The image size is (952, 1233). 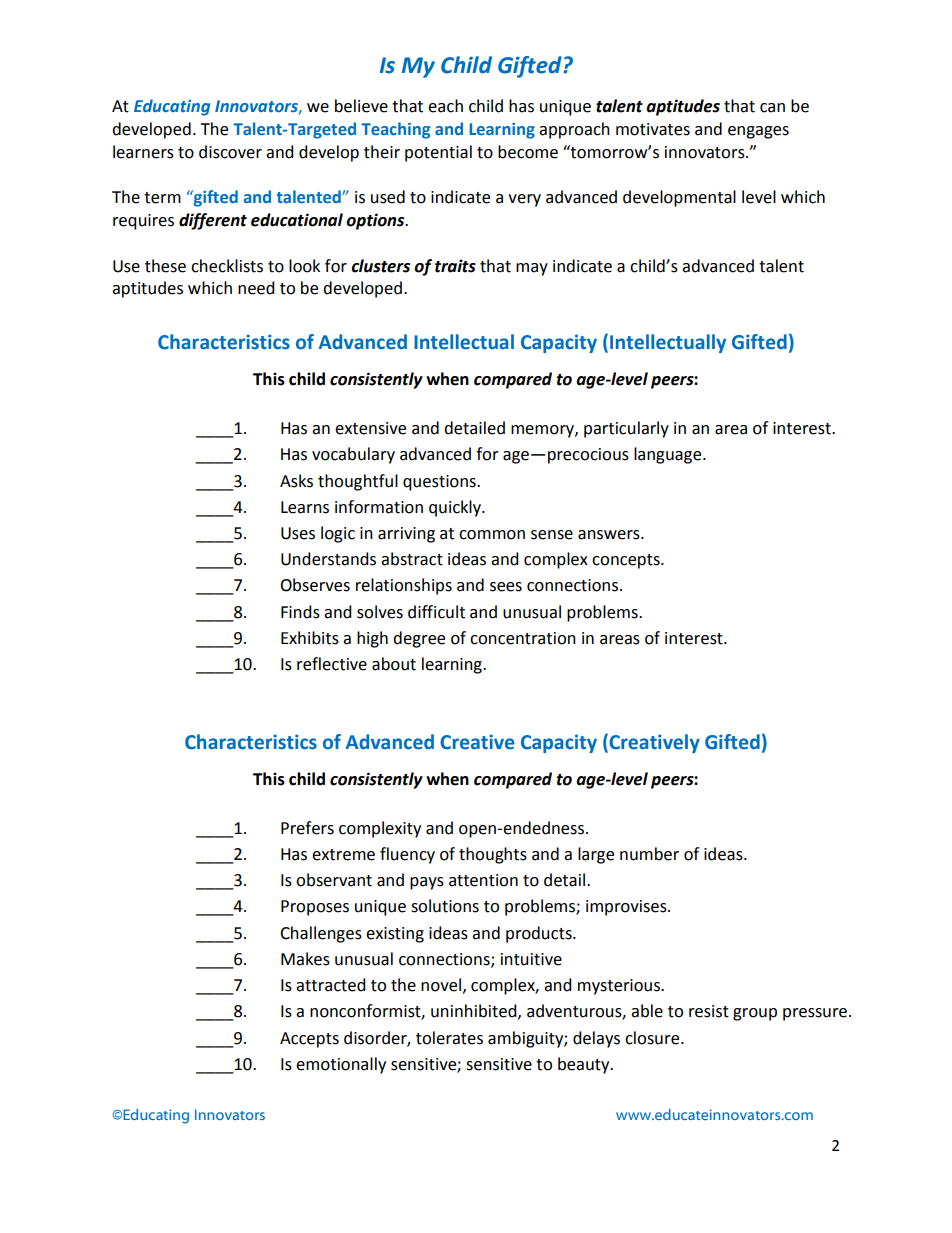 I want to click on group, so click(x=755, y=1014).
